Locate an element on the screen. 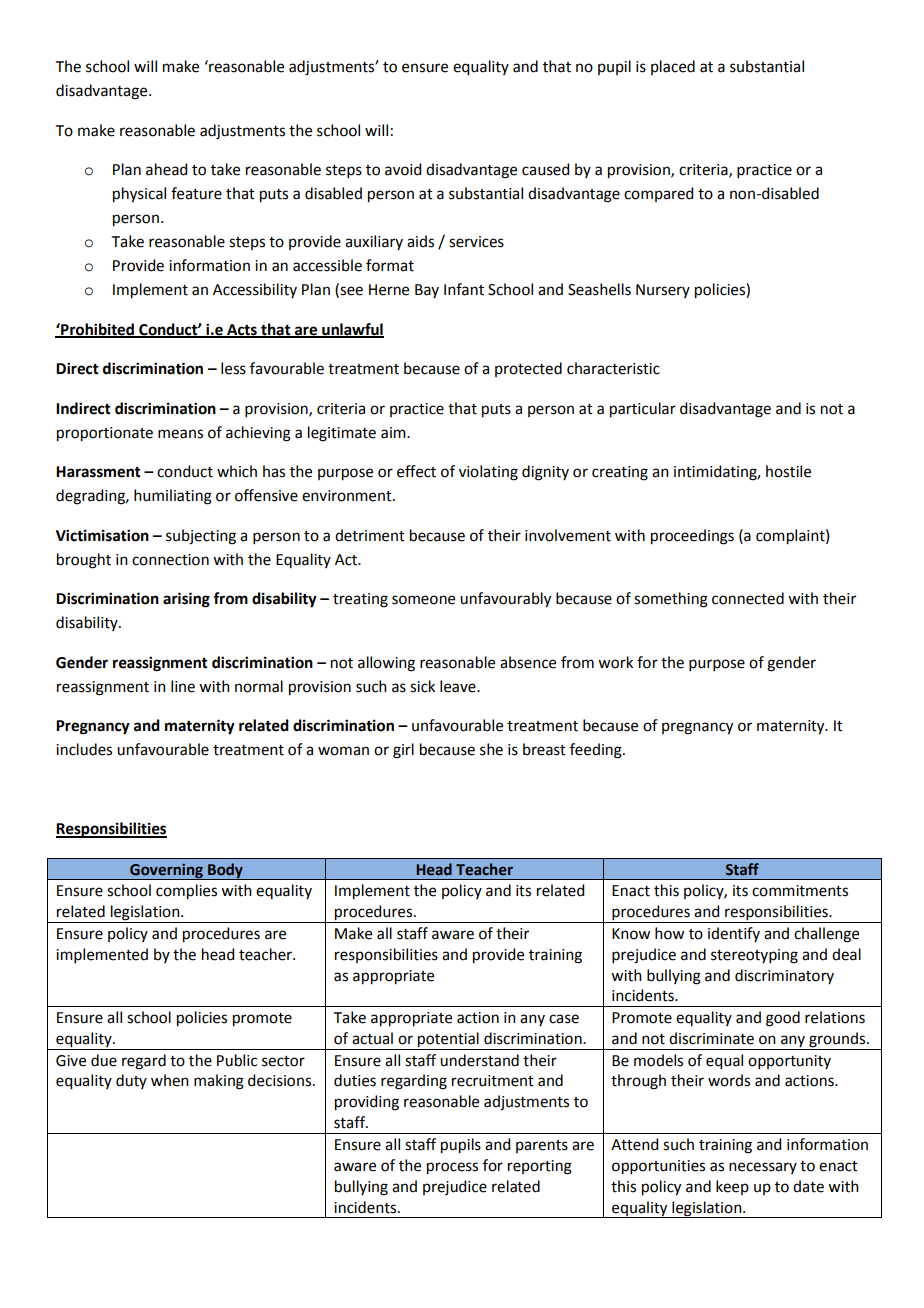  violating is located at coordinates (488, 473).
